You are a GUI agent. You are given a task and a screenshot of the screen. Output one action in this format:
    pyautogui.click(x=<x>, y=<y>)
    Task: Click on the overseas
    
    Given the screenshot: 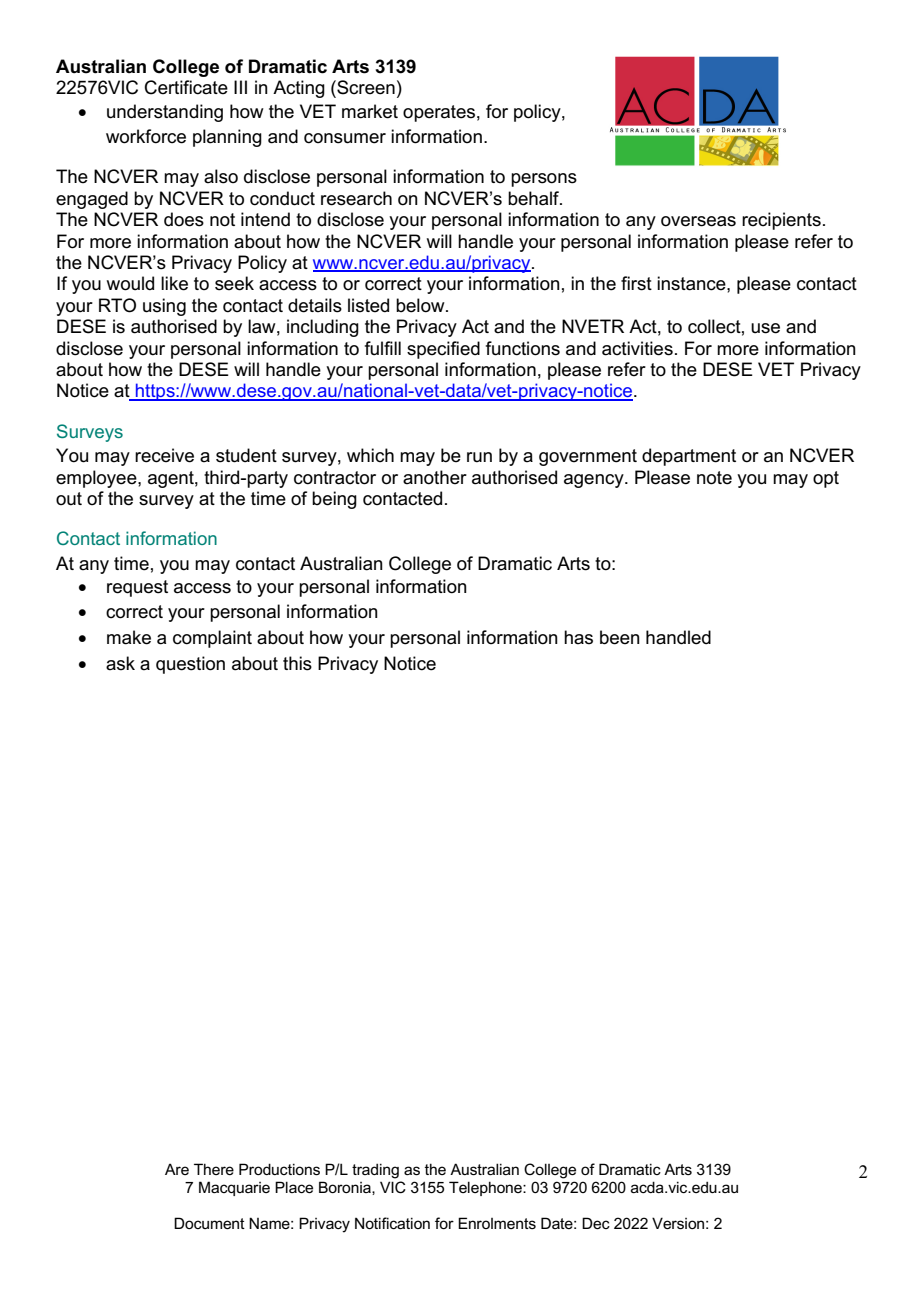 What is the action you would take?
    pyautogui.click(x=698, y=221)
